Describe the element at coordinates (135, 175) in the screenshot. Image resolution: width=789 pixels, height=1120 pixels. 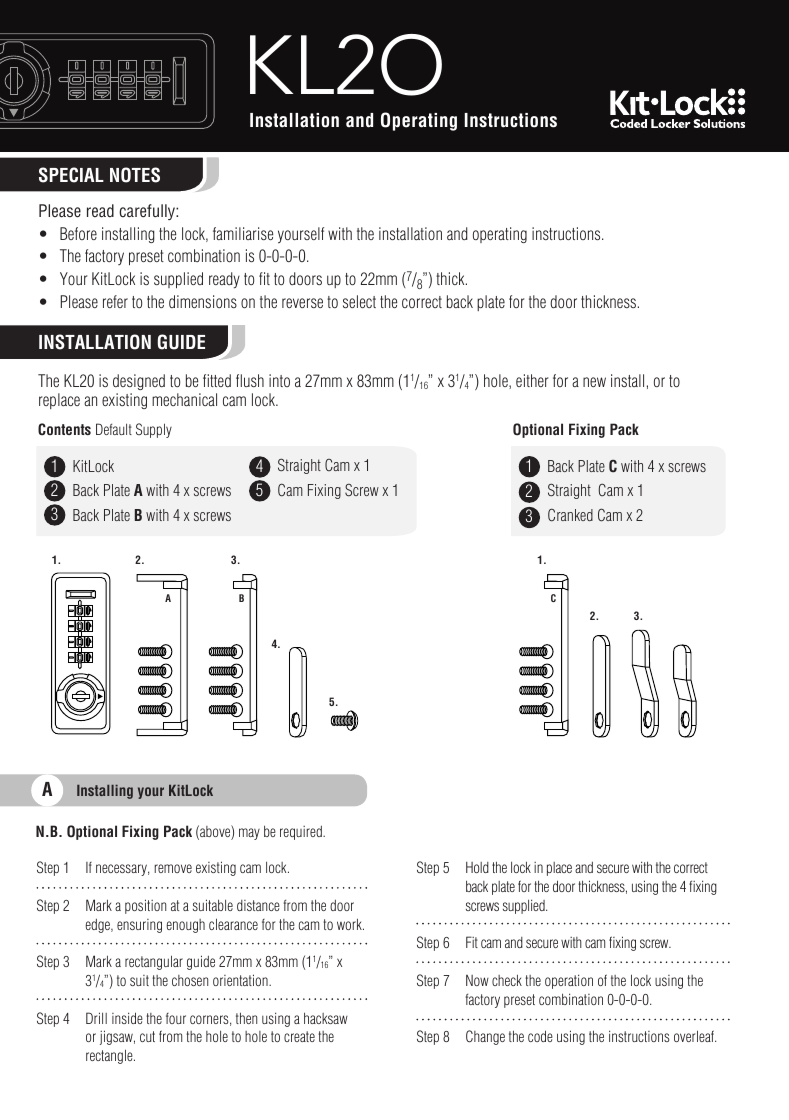
I see `NOTES` at that location.
